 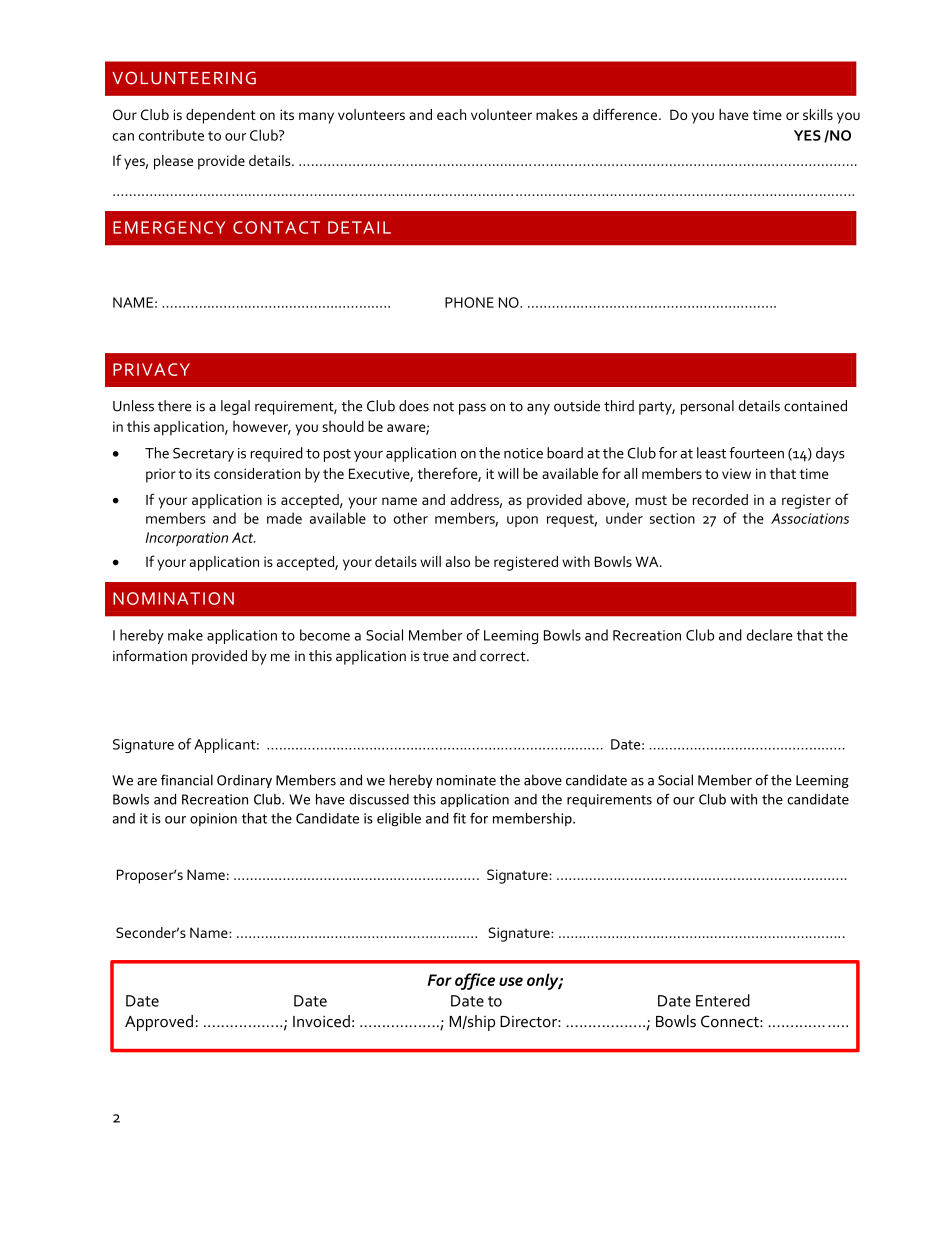 I want to click on each, so click(x=451, y=114).
